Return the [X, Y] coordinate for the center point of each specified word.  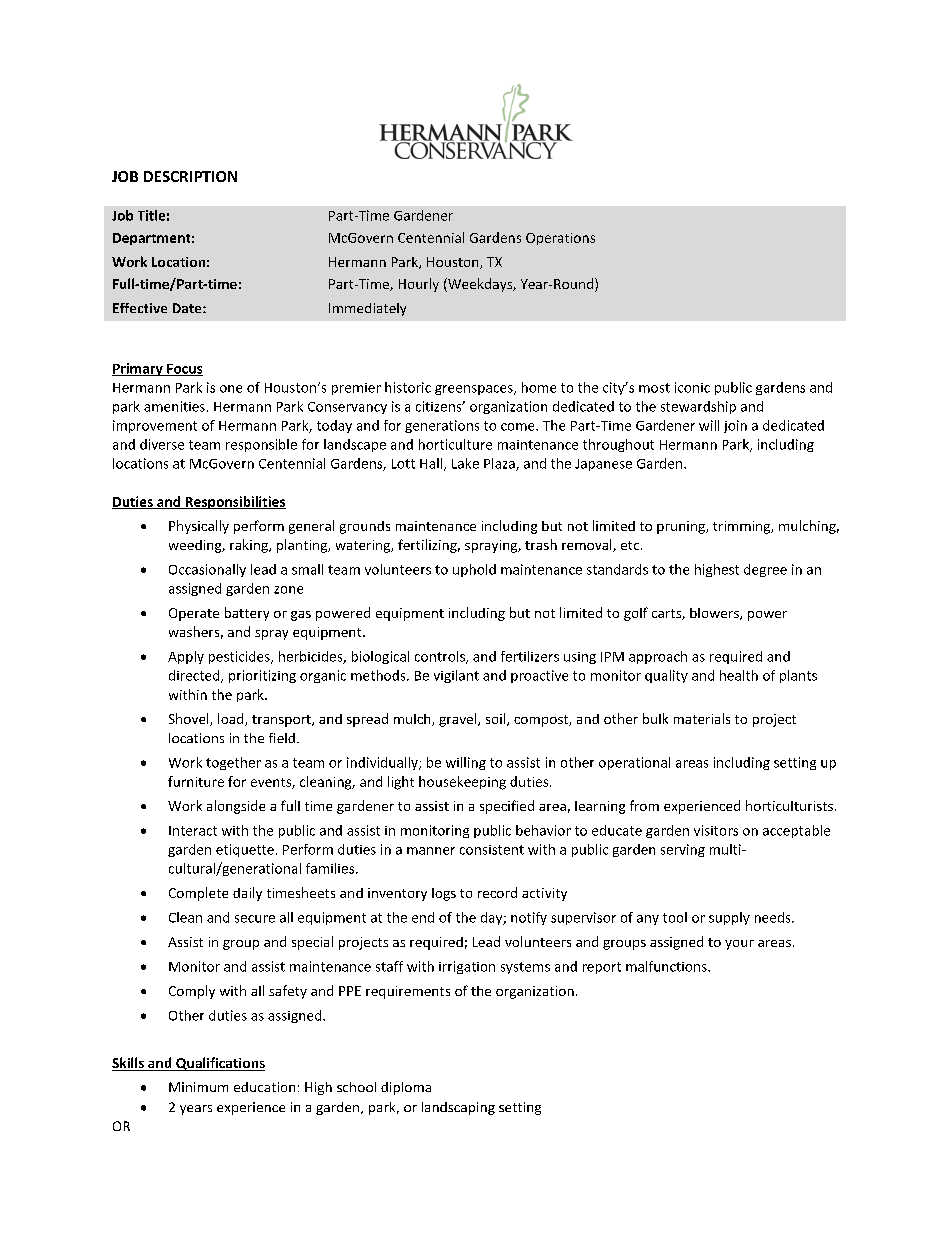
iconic [692, 387]
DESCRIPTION [190, 176]
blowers [715, 614]
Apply [186, 657]
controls [441, 657]
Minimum [198, 1087]
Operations [560, 239]
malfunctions [667, 966]
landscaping [458, 1108]
